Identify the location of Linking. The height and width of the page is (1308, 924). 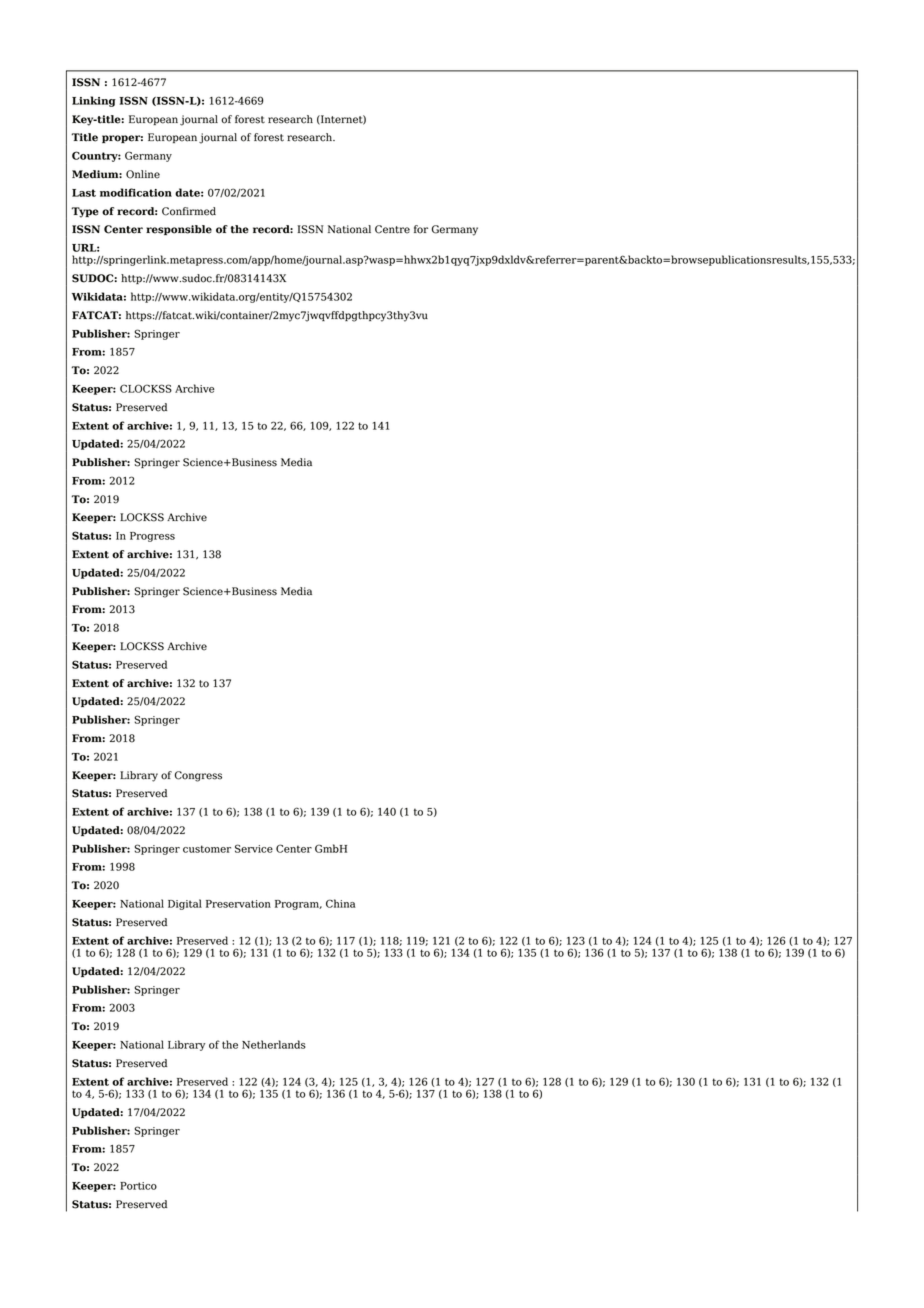
(94, 101).
